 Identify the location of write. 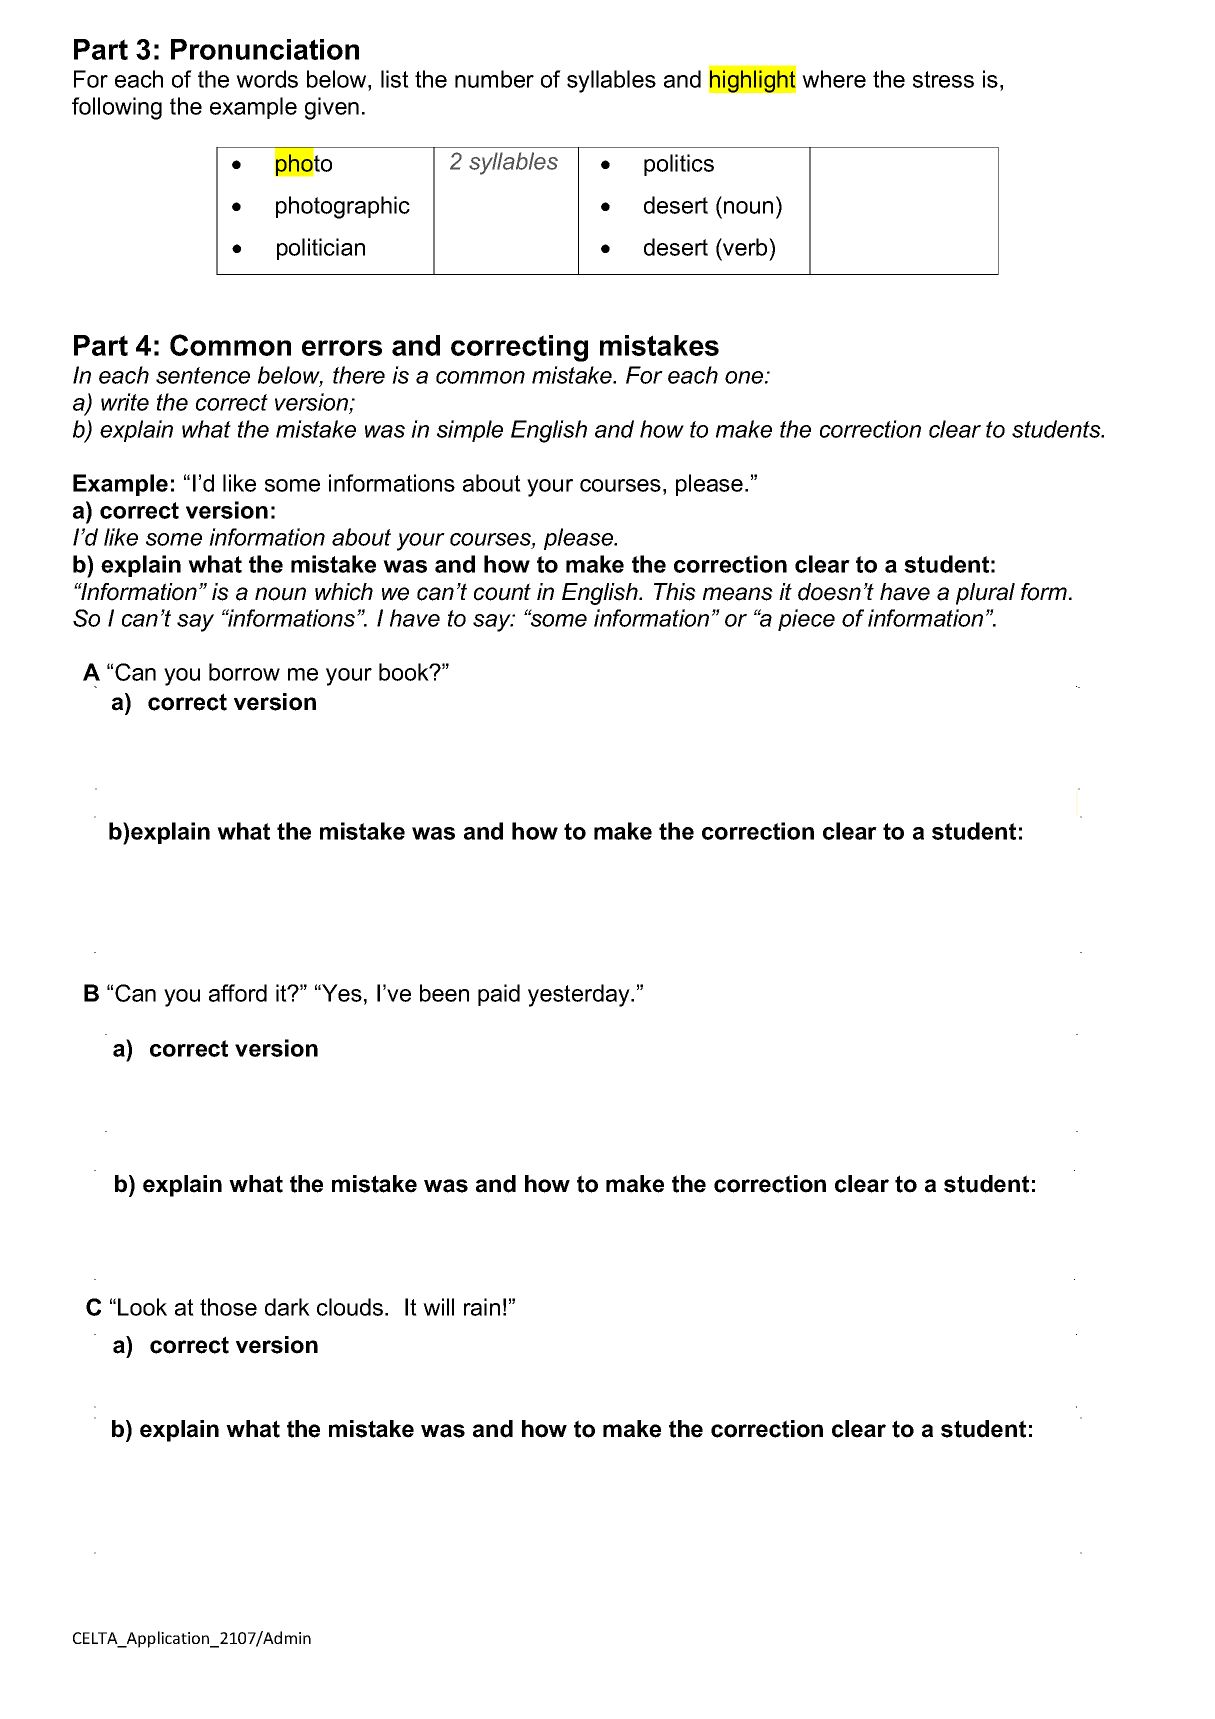
(125, 402).
